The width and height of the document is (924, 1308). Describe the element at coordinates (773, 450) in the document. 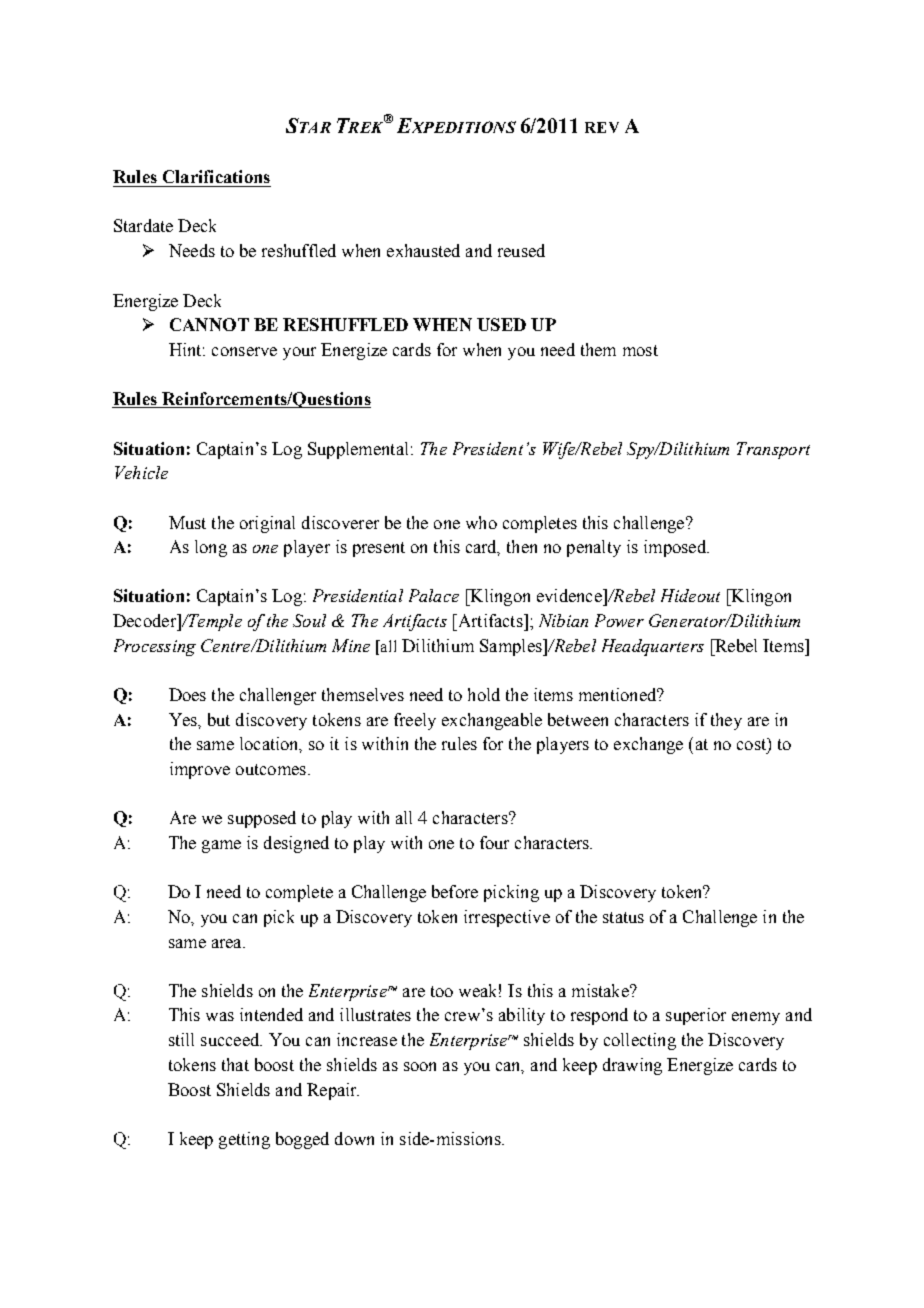

I see `Transport` at that location.
